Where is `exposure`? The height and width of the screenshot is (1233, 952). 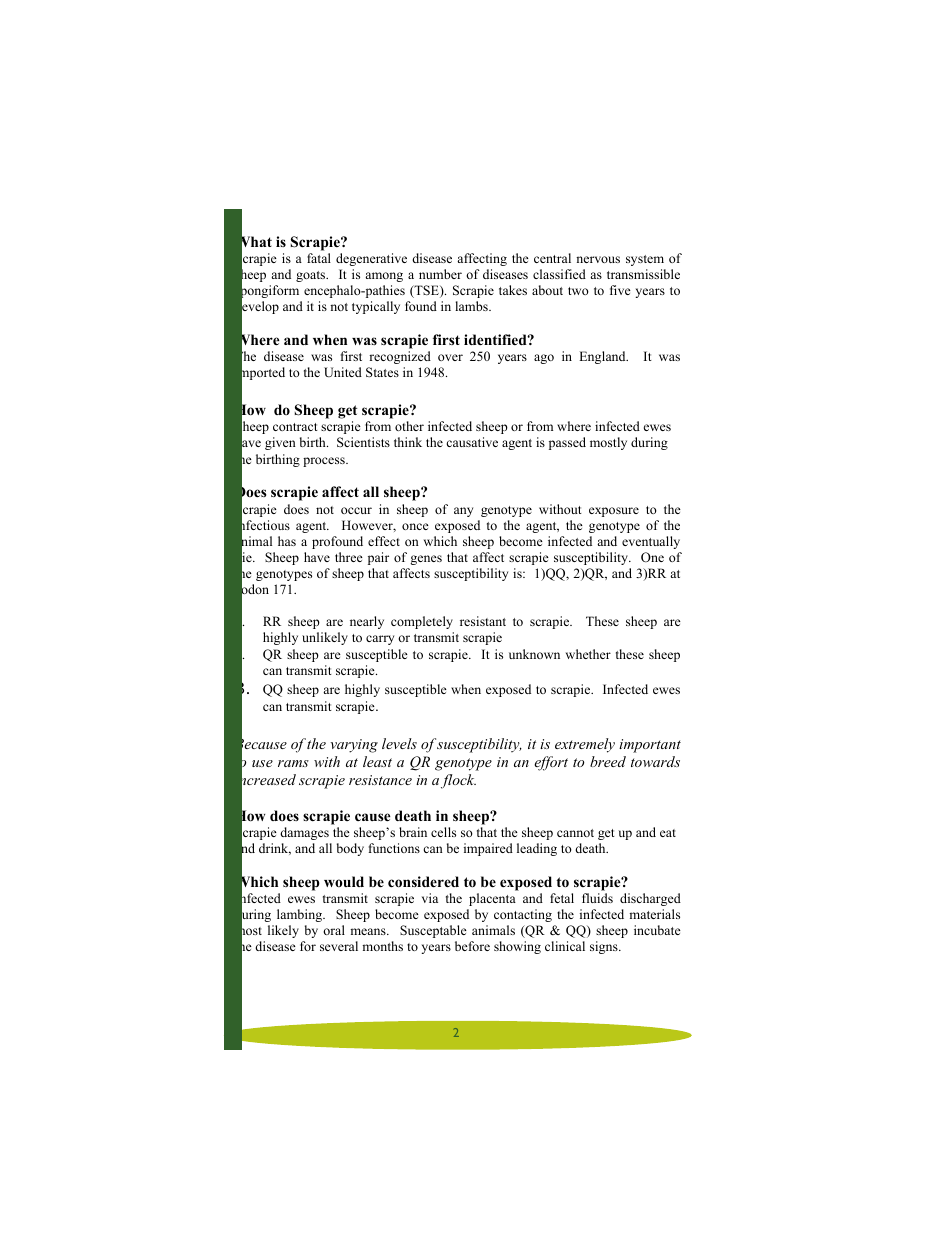 exposure is located at coordinates (614, 512).
